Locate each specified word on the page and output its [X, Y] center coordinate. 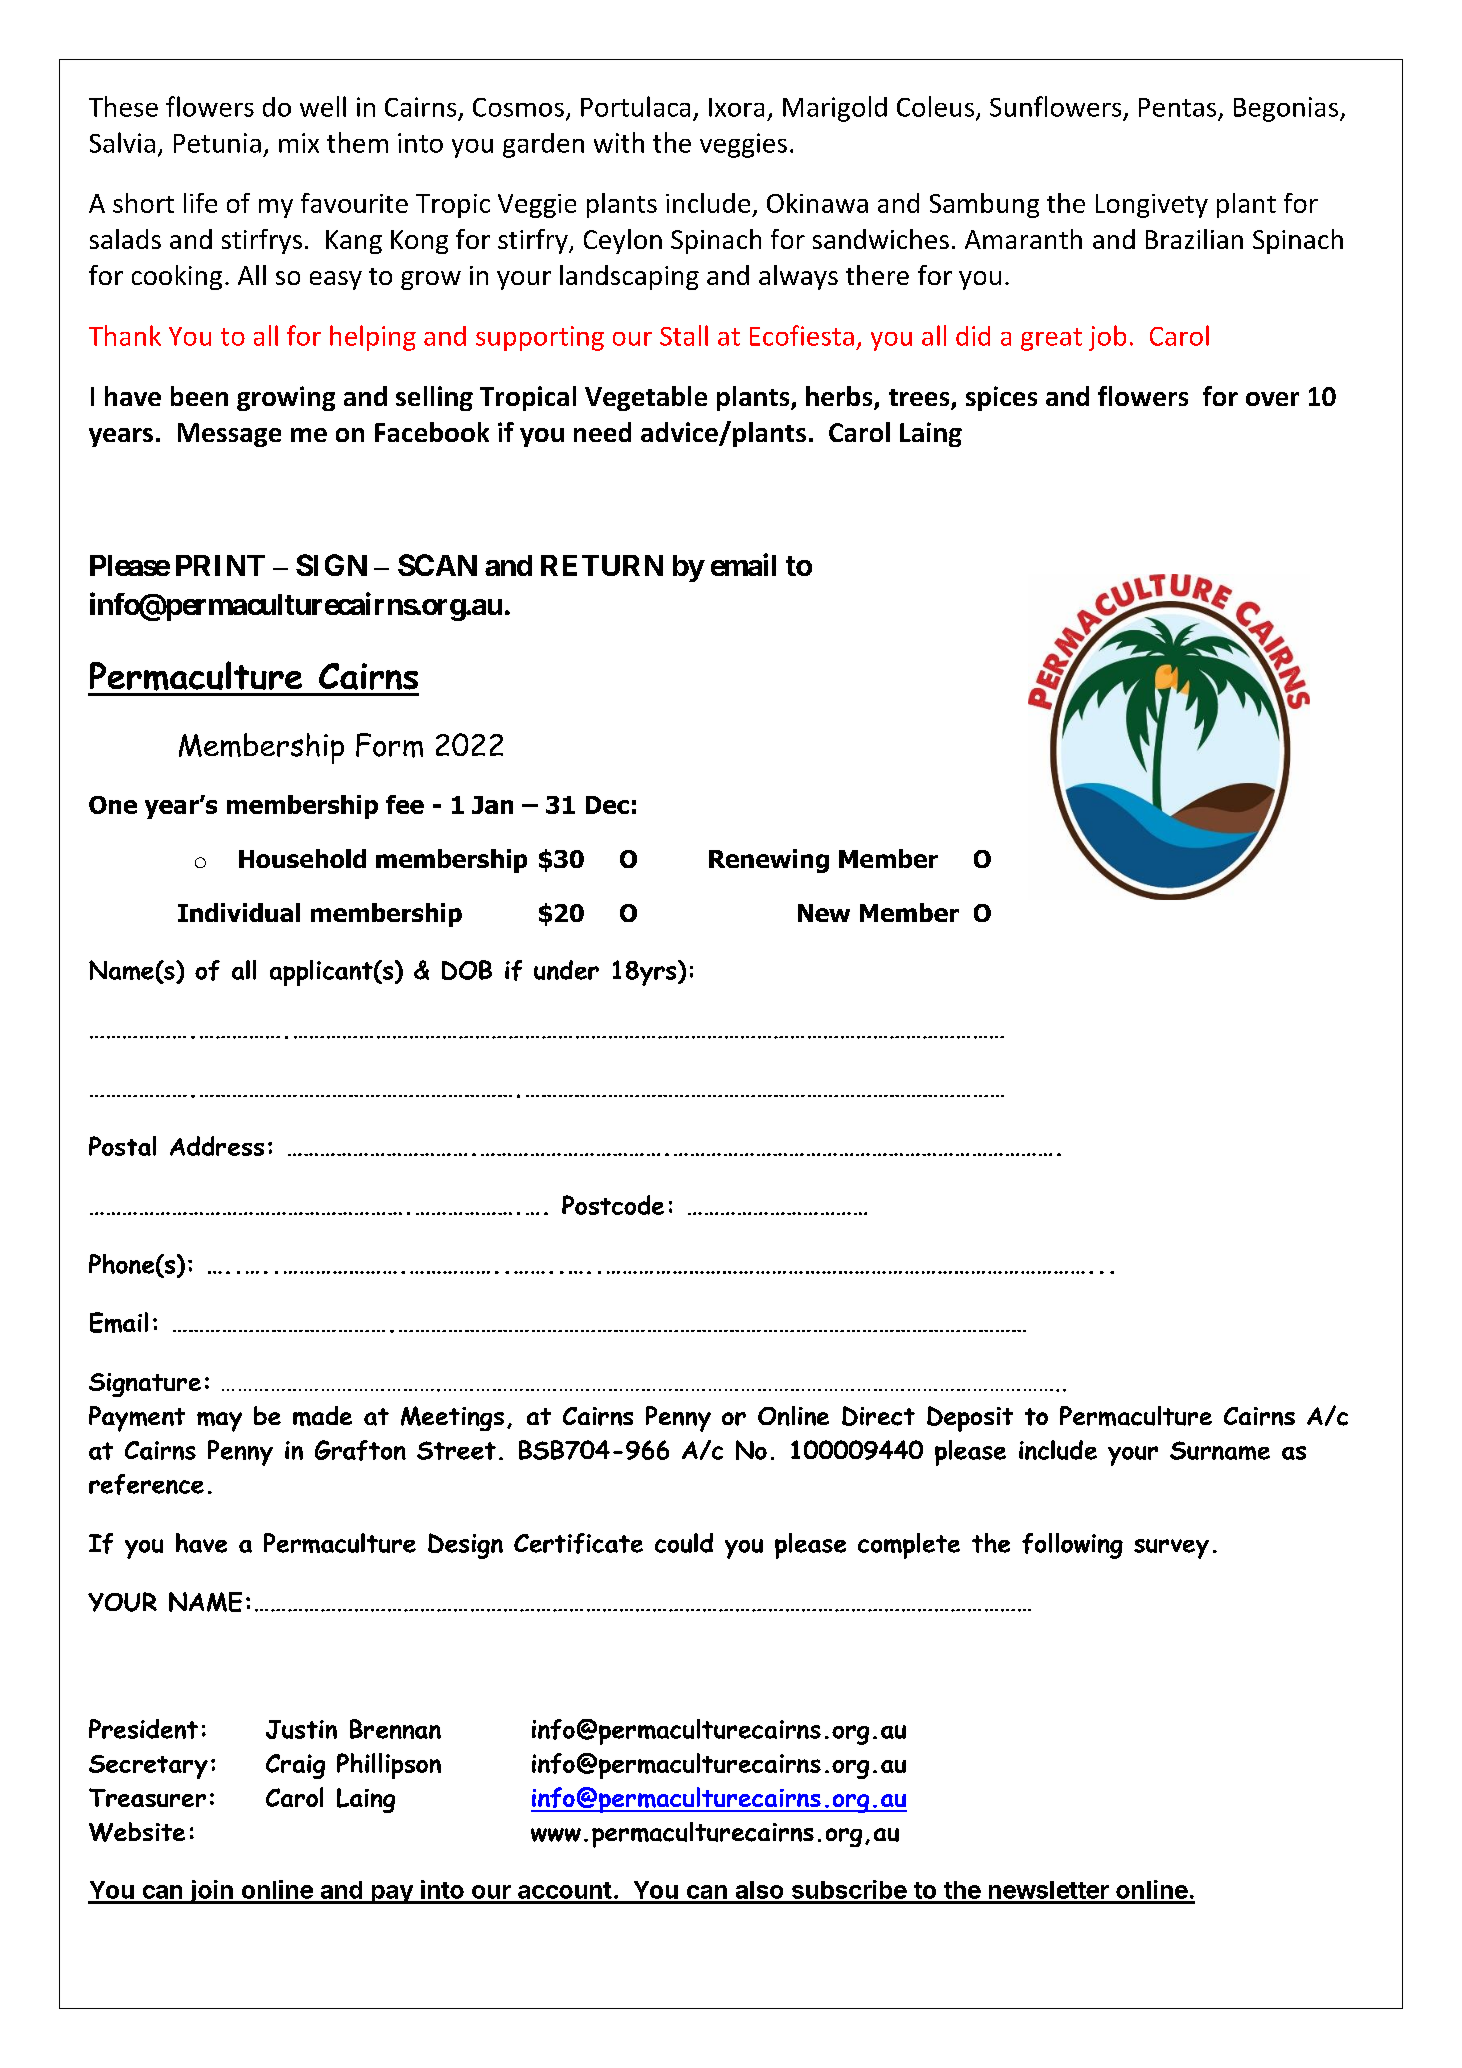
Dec [607, 805]
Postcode [613, 1205]
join [211, 1892]
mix [299, 143]
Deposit [970, 1419]
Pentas [1177, 107]
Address [217, 1146]
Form [389, 745]
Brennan [395, 1729]
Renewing [769, 861]
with [619, 142]
